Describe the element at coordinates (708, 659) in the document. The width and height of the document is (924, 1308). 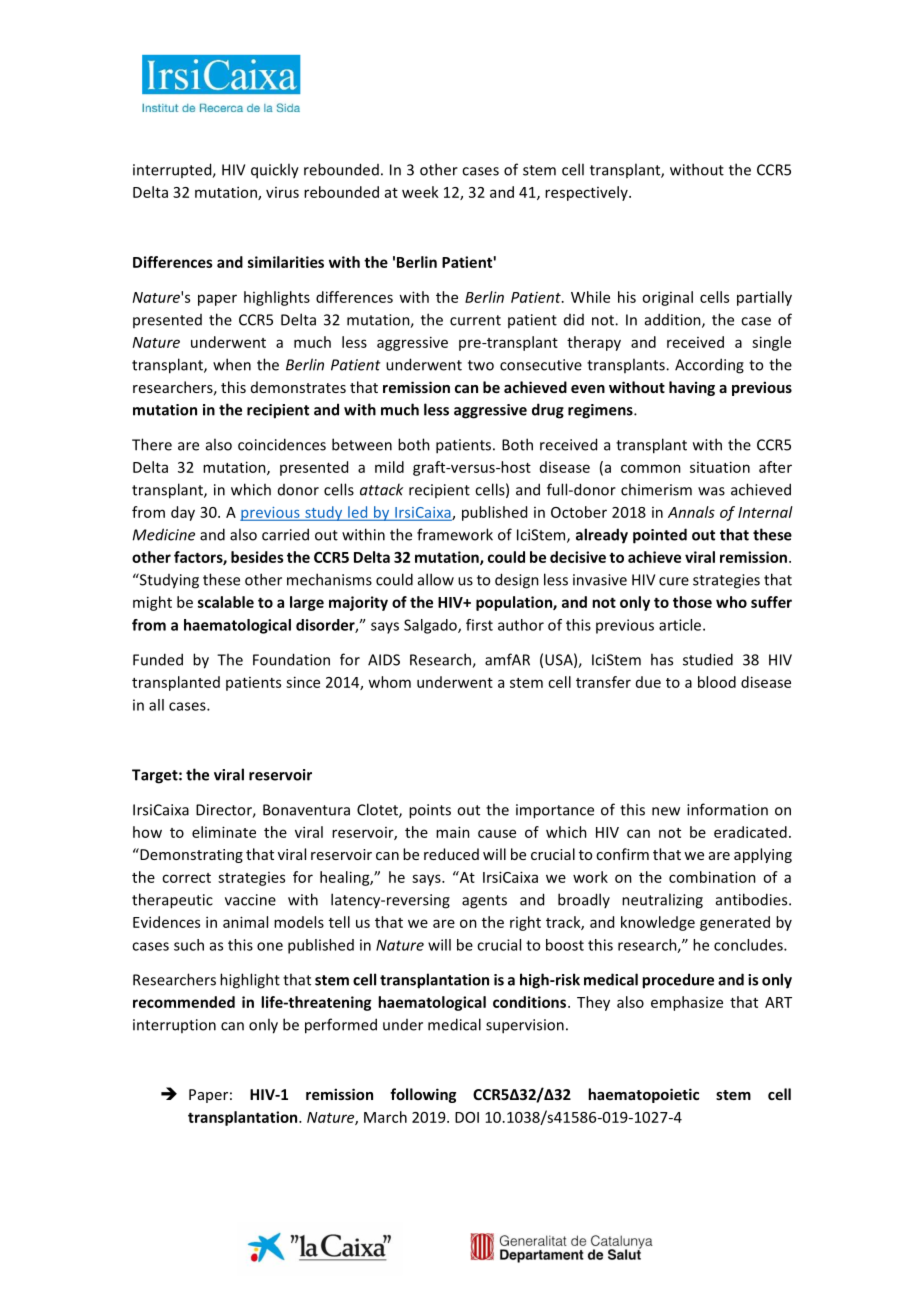
I see `studied` at that location.
